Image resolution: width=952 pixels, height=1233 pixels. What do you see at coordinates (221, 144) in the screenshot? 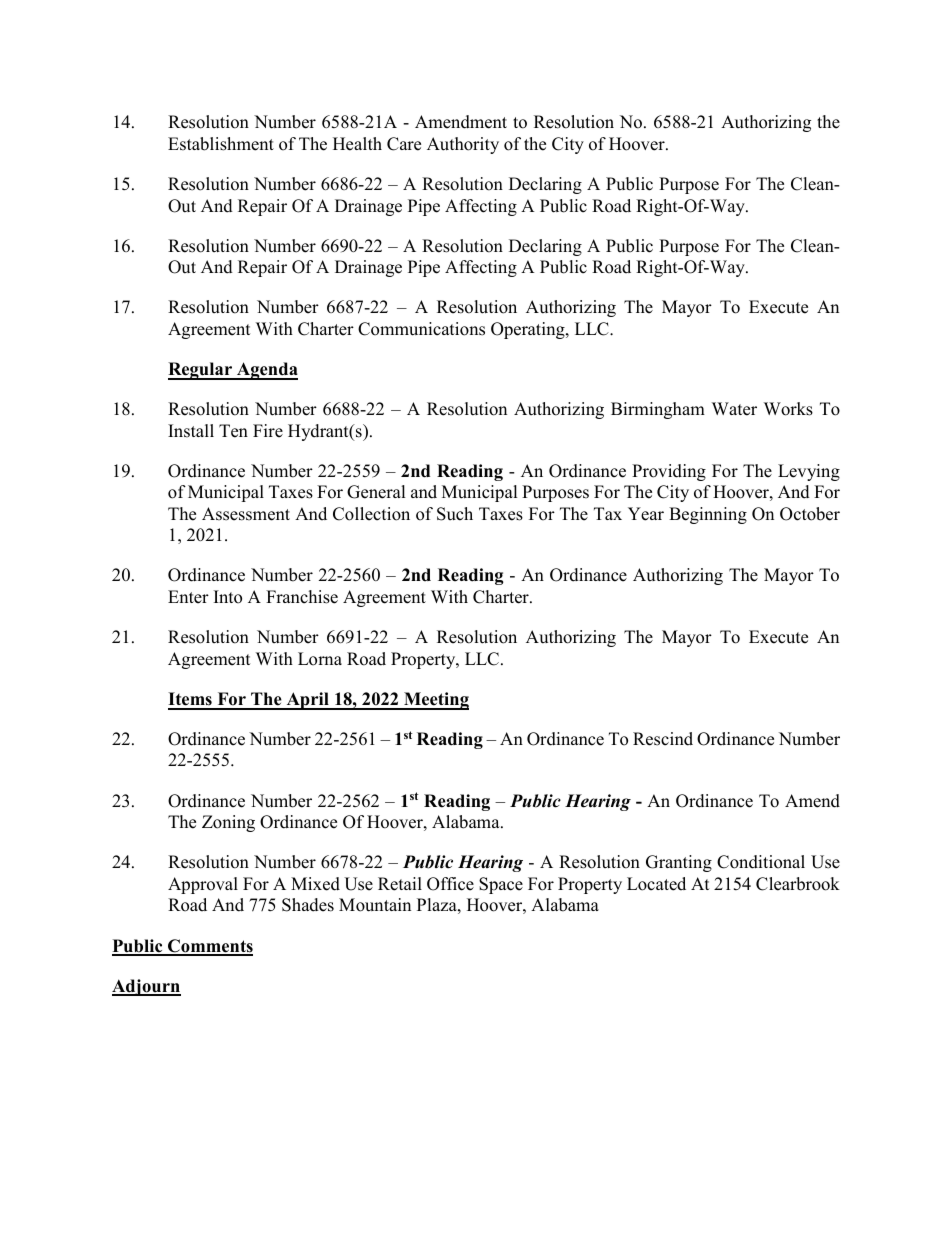
I see `Establishment` at bounding box center [221, 144].
